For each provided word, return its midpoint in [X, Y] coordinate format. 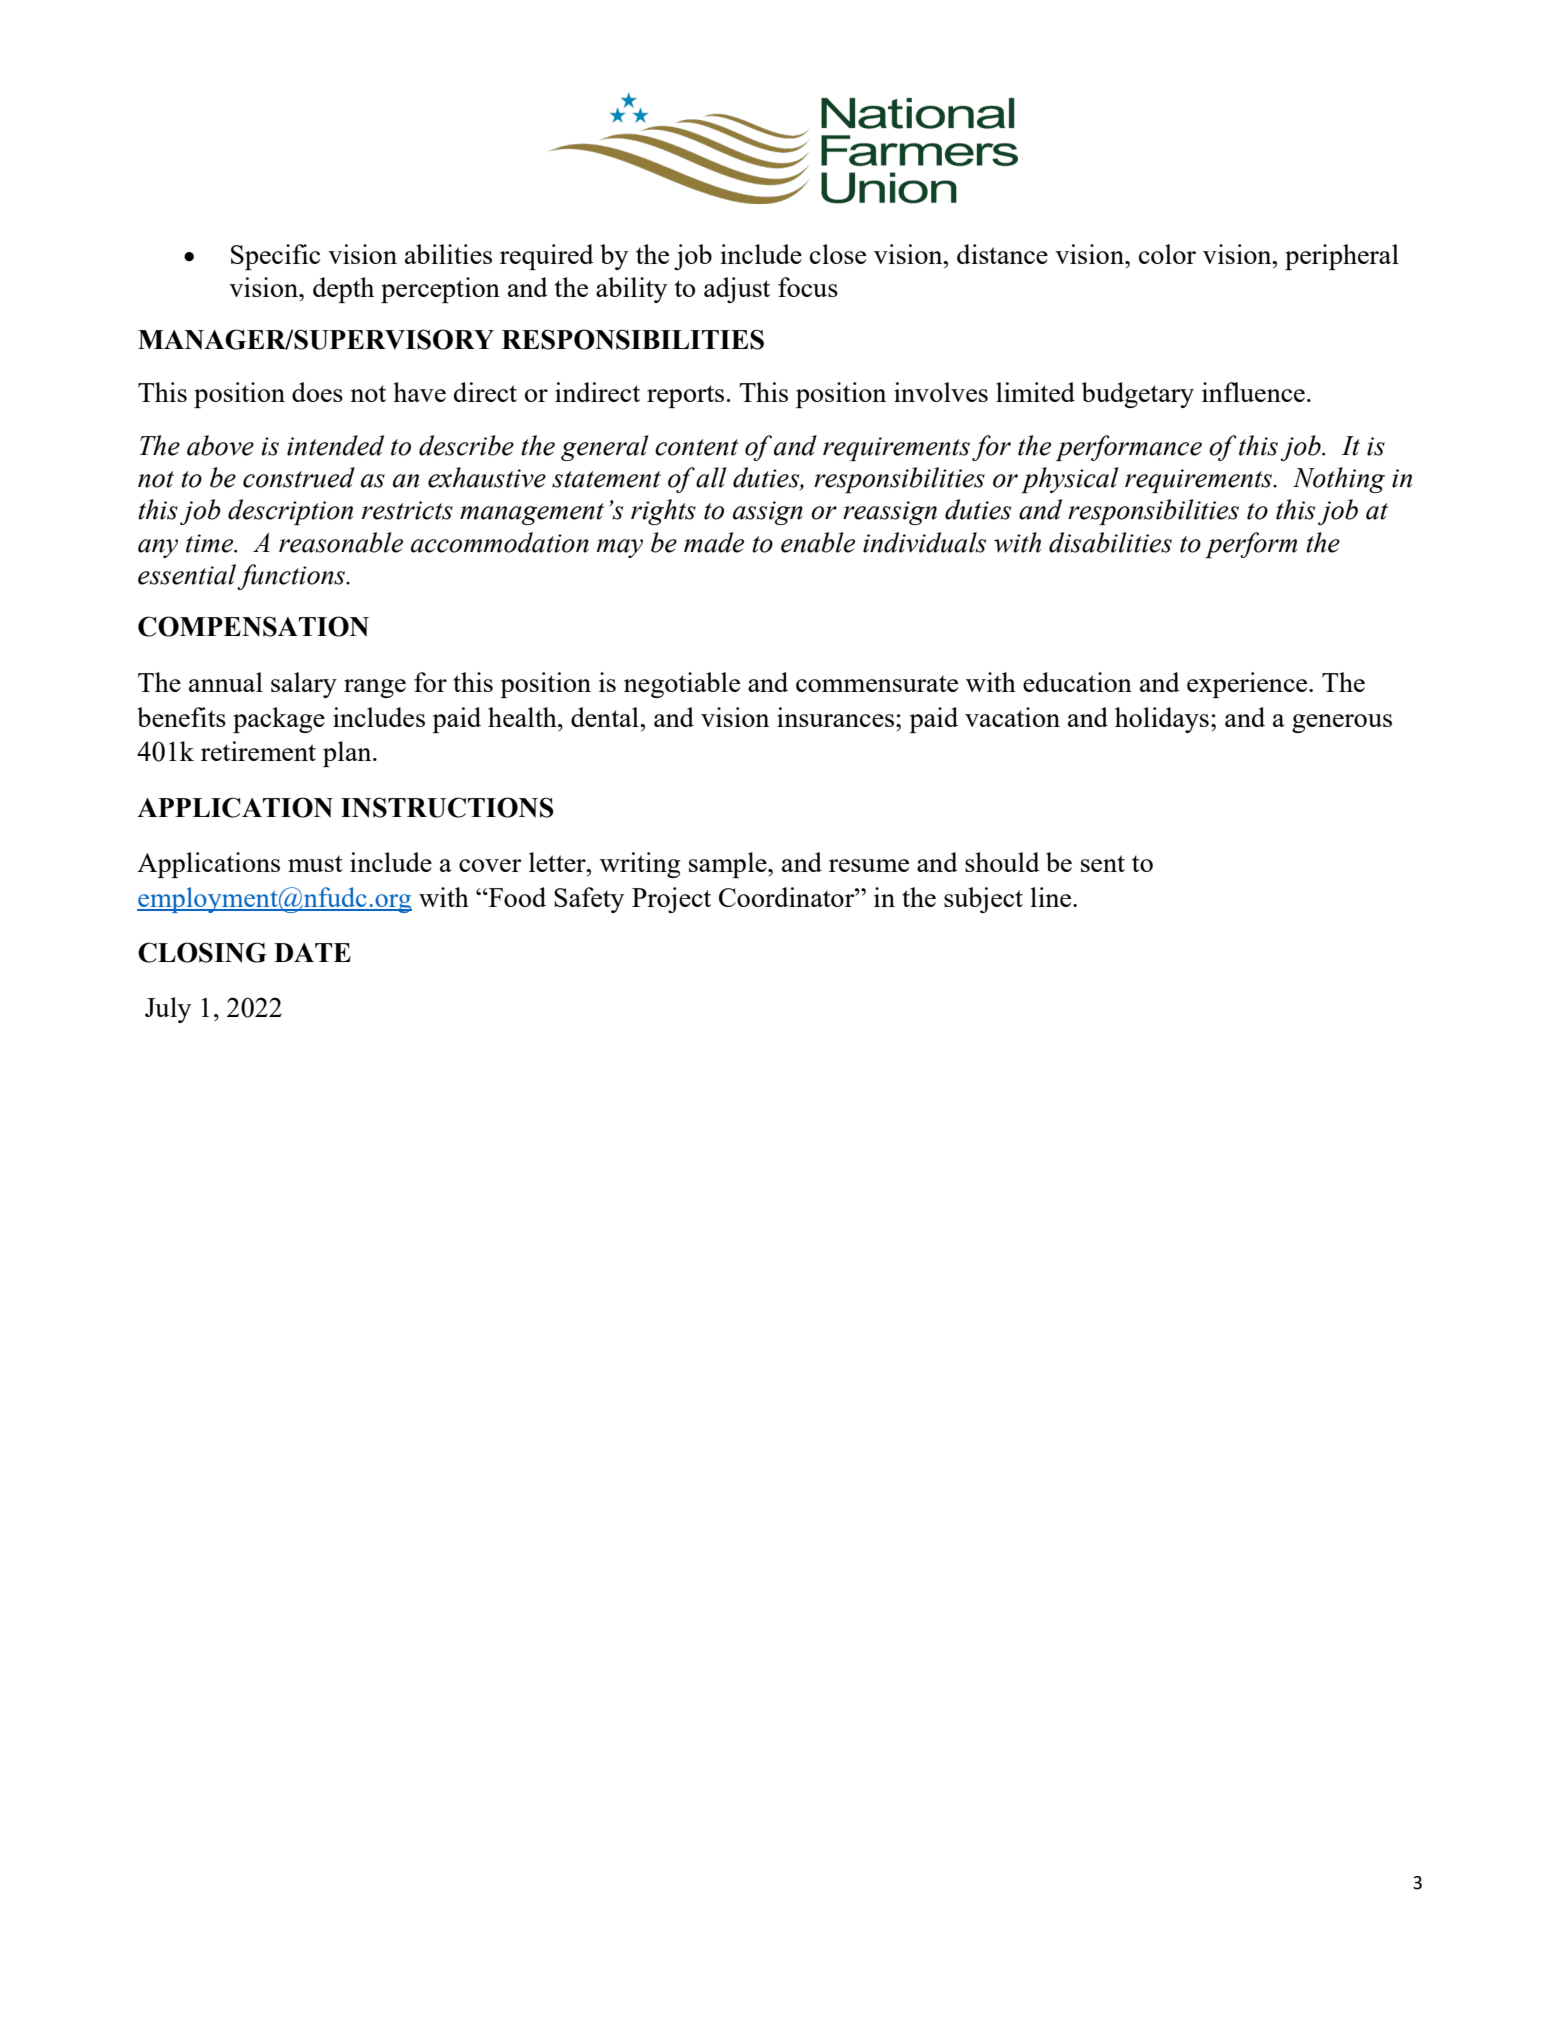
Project [671, 900]
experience [1248, 685]
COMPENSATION [253, 626]
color [1167, 254]
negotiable [682, 685]
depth [343, 290]
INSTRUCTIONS [447, 807]
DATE [312, 952]
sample [729, 865]
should [1002, 862]
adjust [737, 290]
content [696, 447]
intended [335, 445]
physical [1070, 480]
